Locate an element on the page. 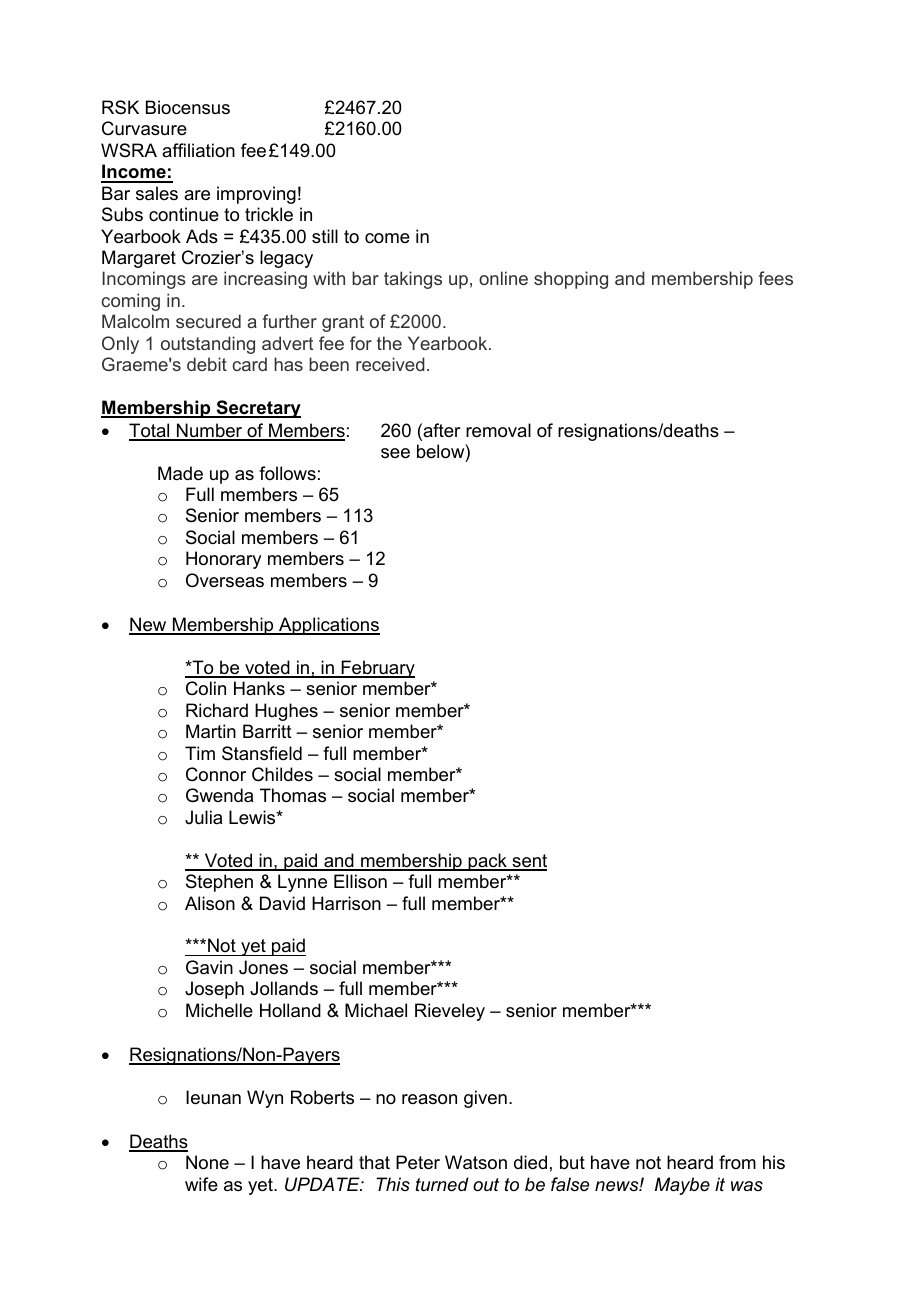  takings is located at coordinates (413, 280).
